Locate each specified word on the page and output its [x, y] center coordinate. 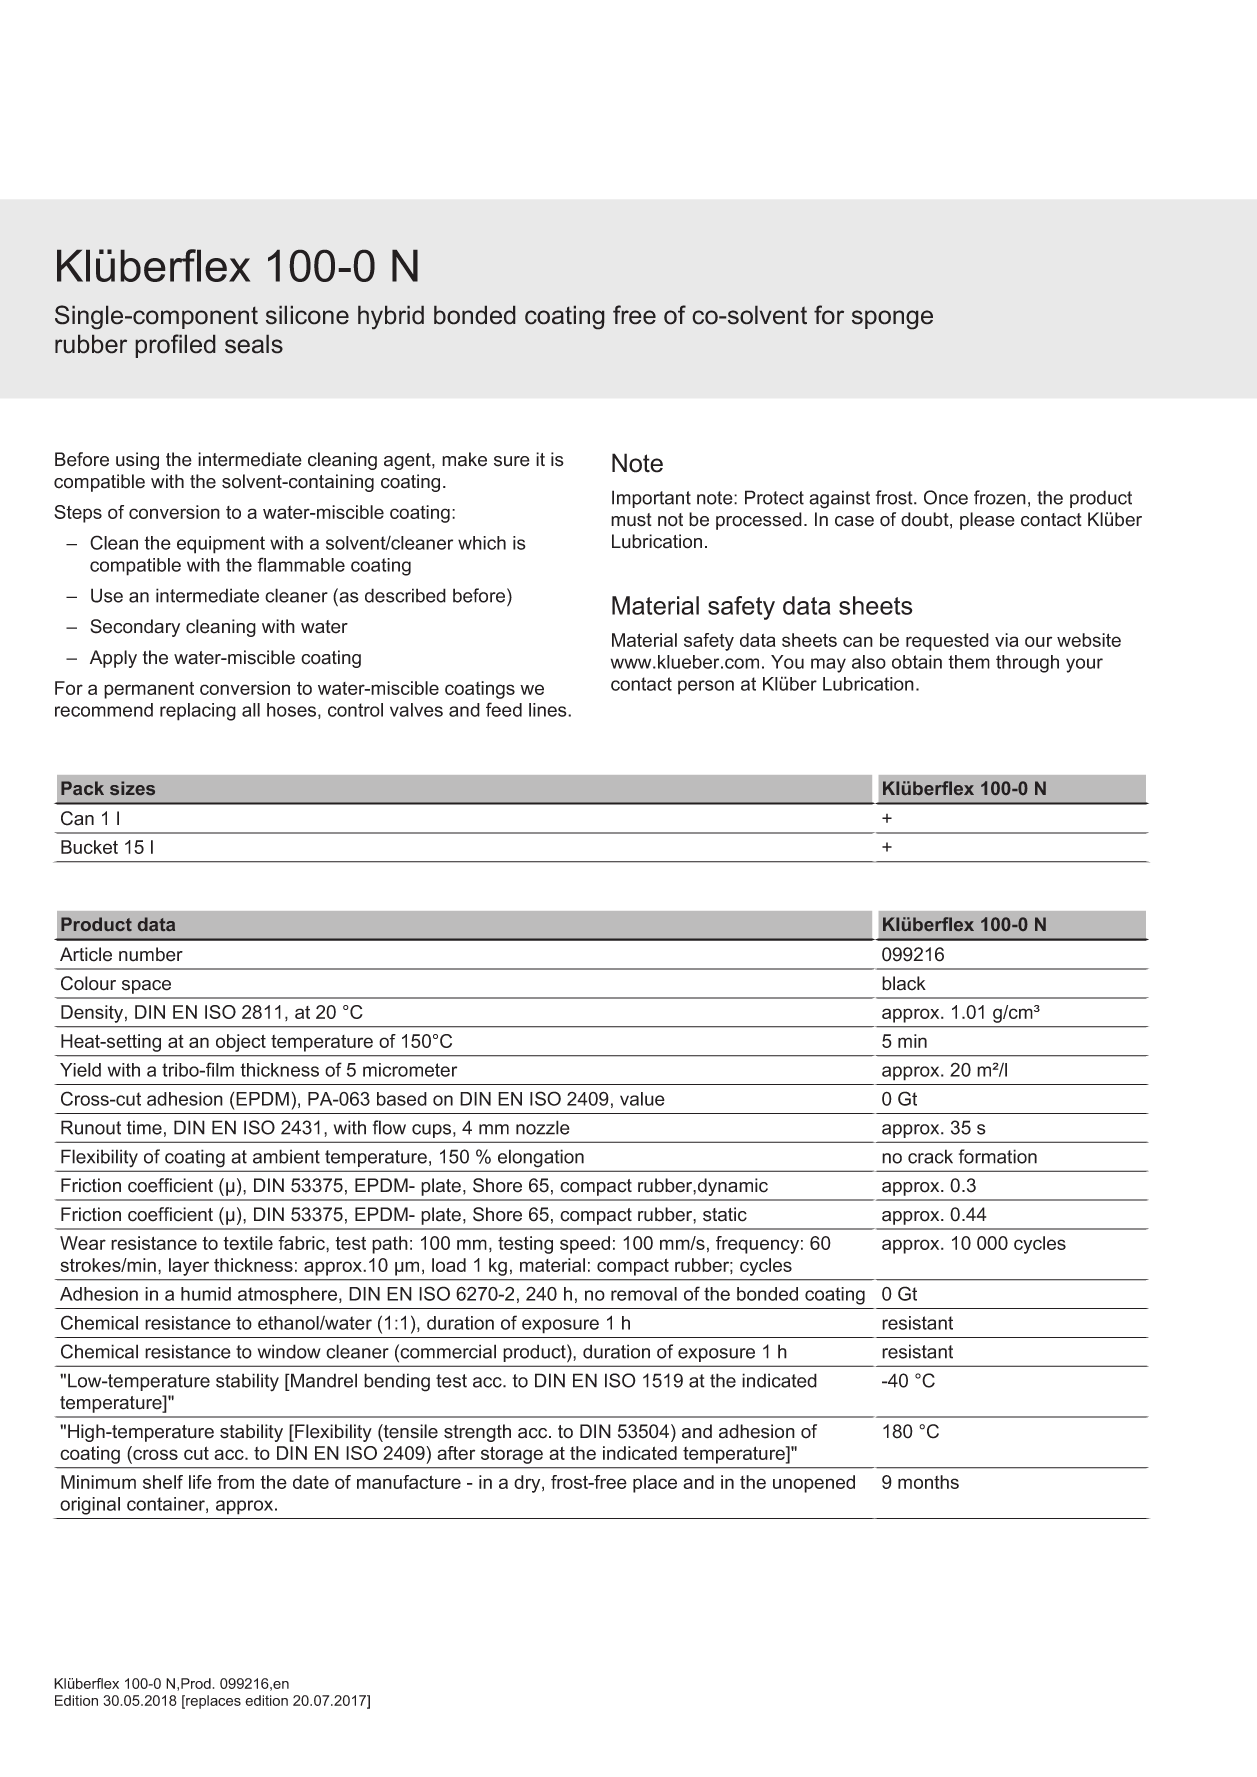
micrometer [410, 1070]
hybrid [391, 317]
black [904, 983]
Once [946, 497]
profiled [175, 346]
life [200, 1482]
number [151, 954]
